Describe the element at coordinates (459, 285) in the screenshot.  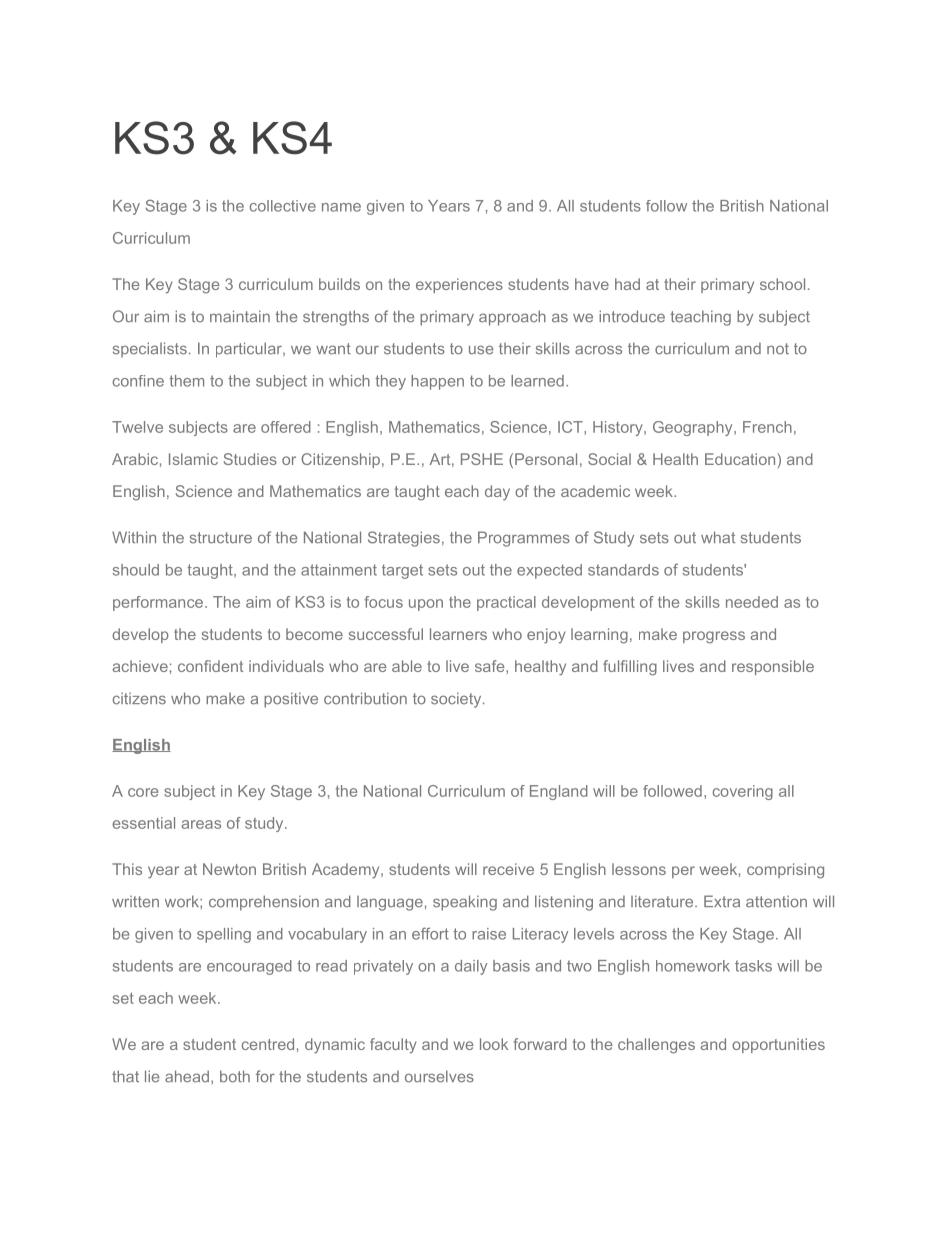
I see `experiences` at that location.
